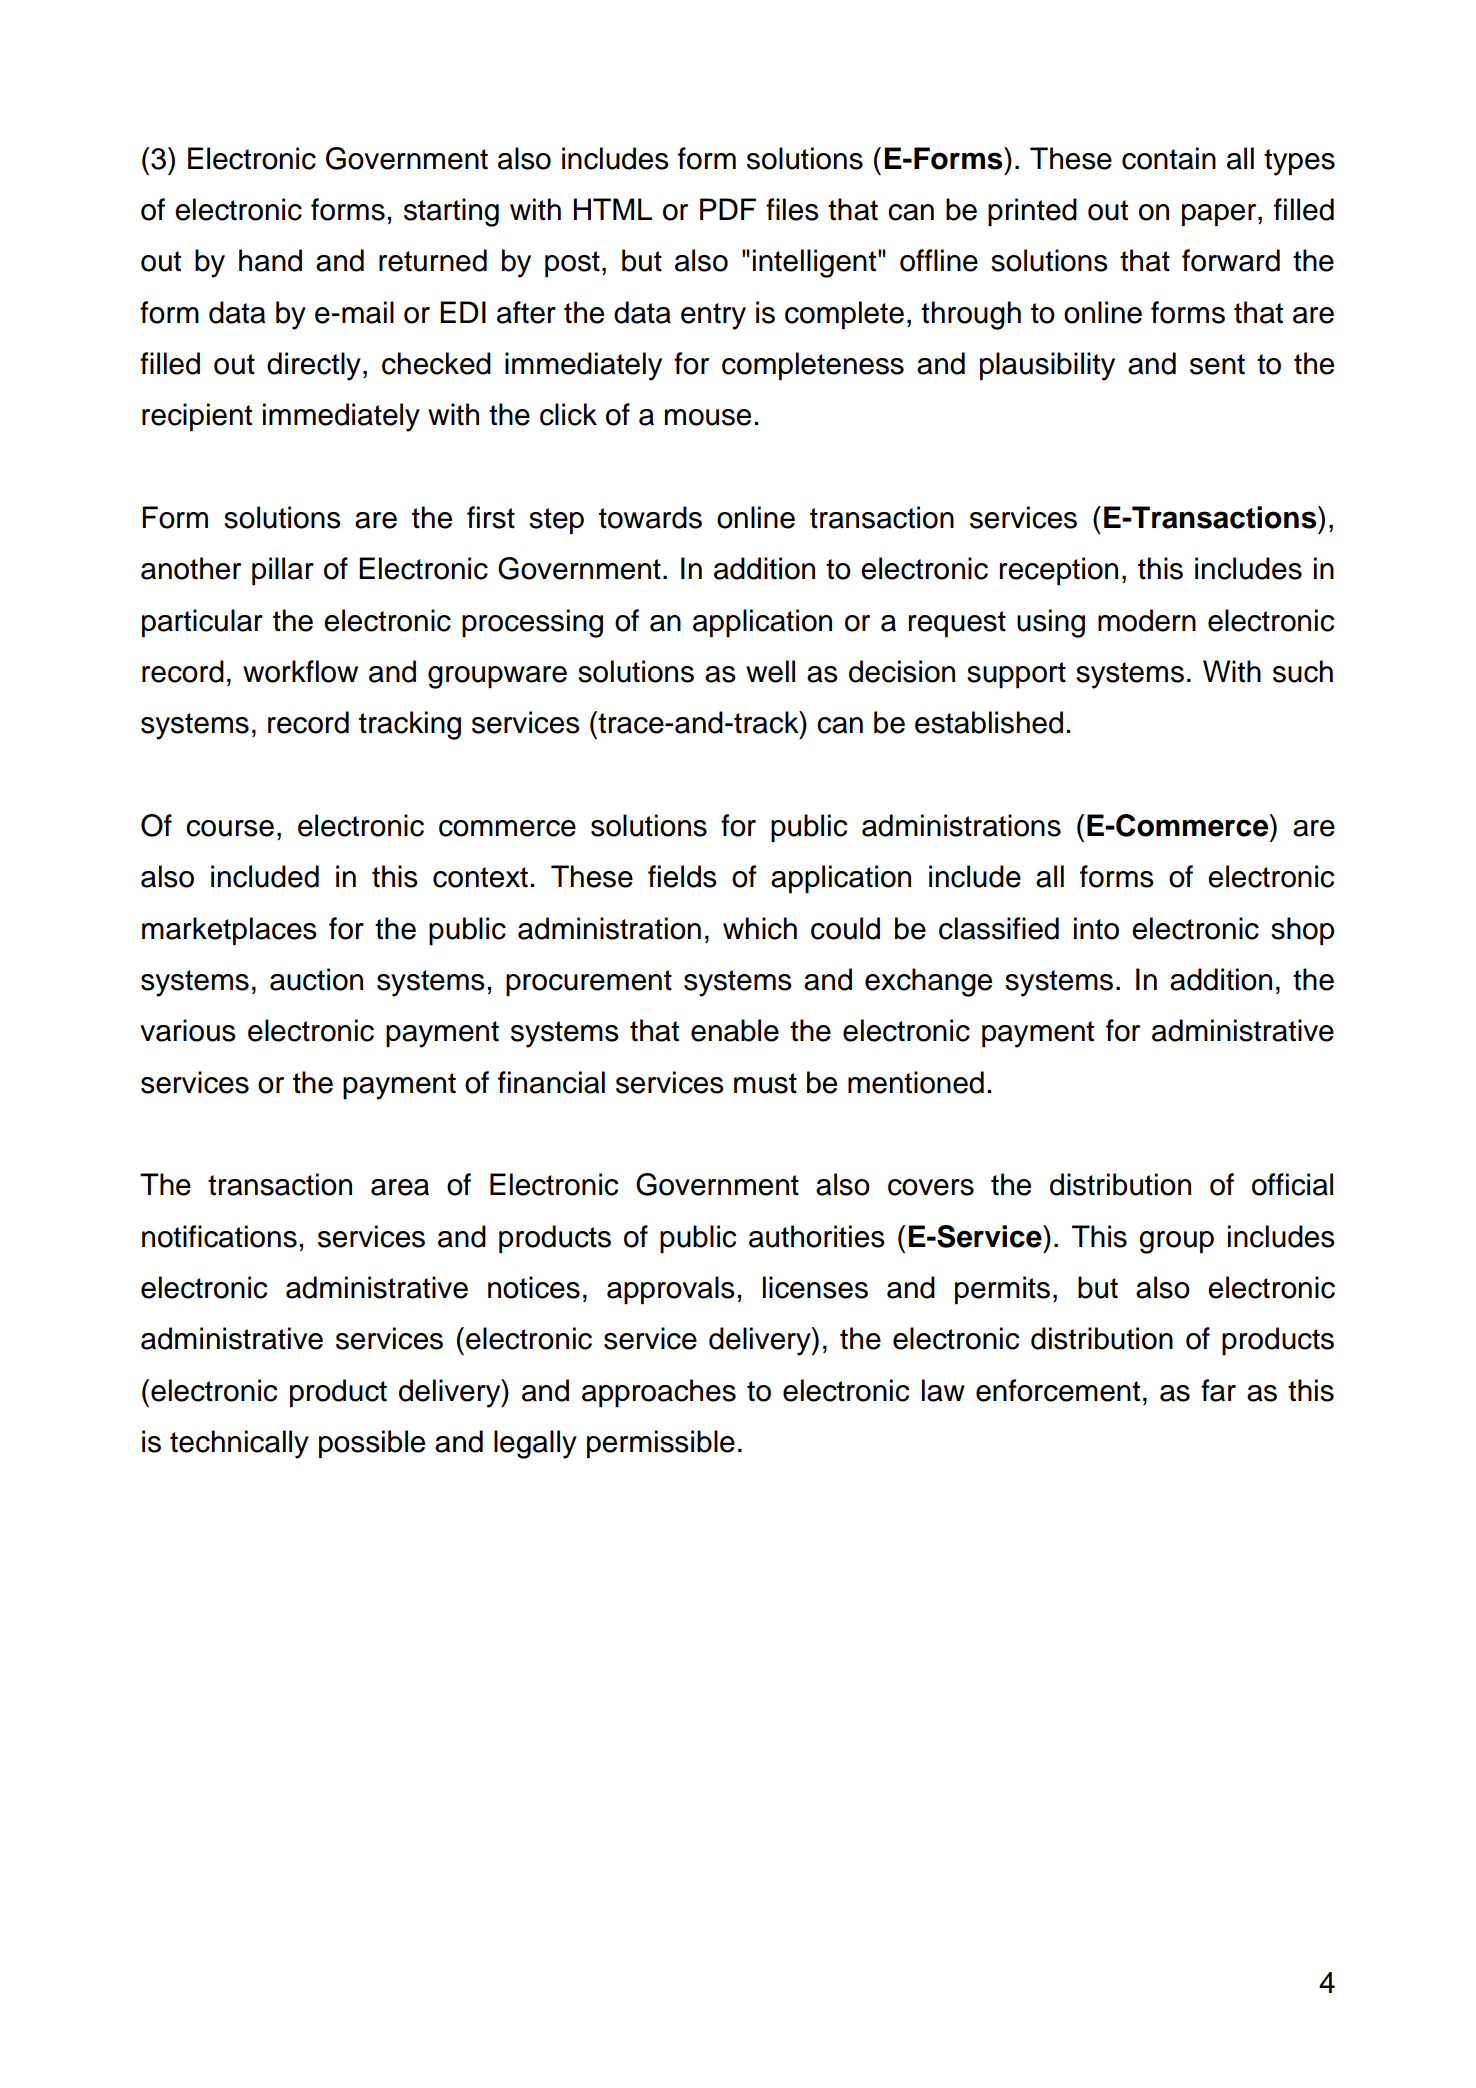  Describe the element at coordinates (230, 828) in the screenshot. I see `course` at that location.
